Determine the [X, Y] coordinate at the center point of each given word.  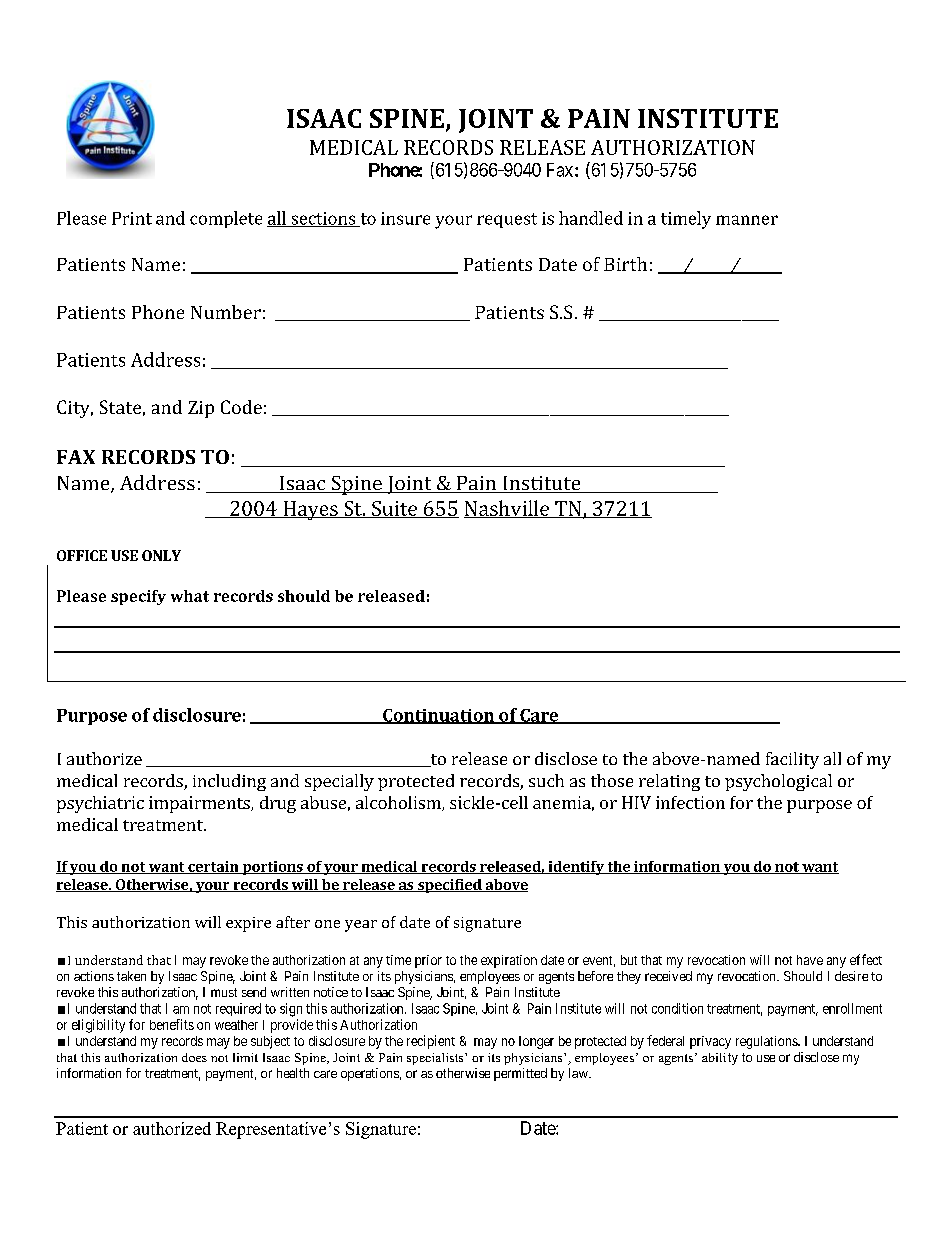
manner [747, 220]
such [546, 780]
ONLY [161, 555]
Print [132, 218]
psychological [778, 782]
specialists [436, 1059]
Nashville [508, 509]
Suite [394, 509]
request [507, 220]
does [194, 1057]
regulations [767, 1042]
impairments [200, 804]
